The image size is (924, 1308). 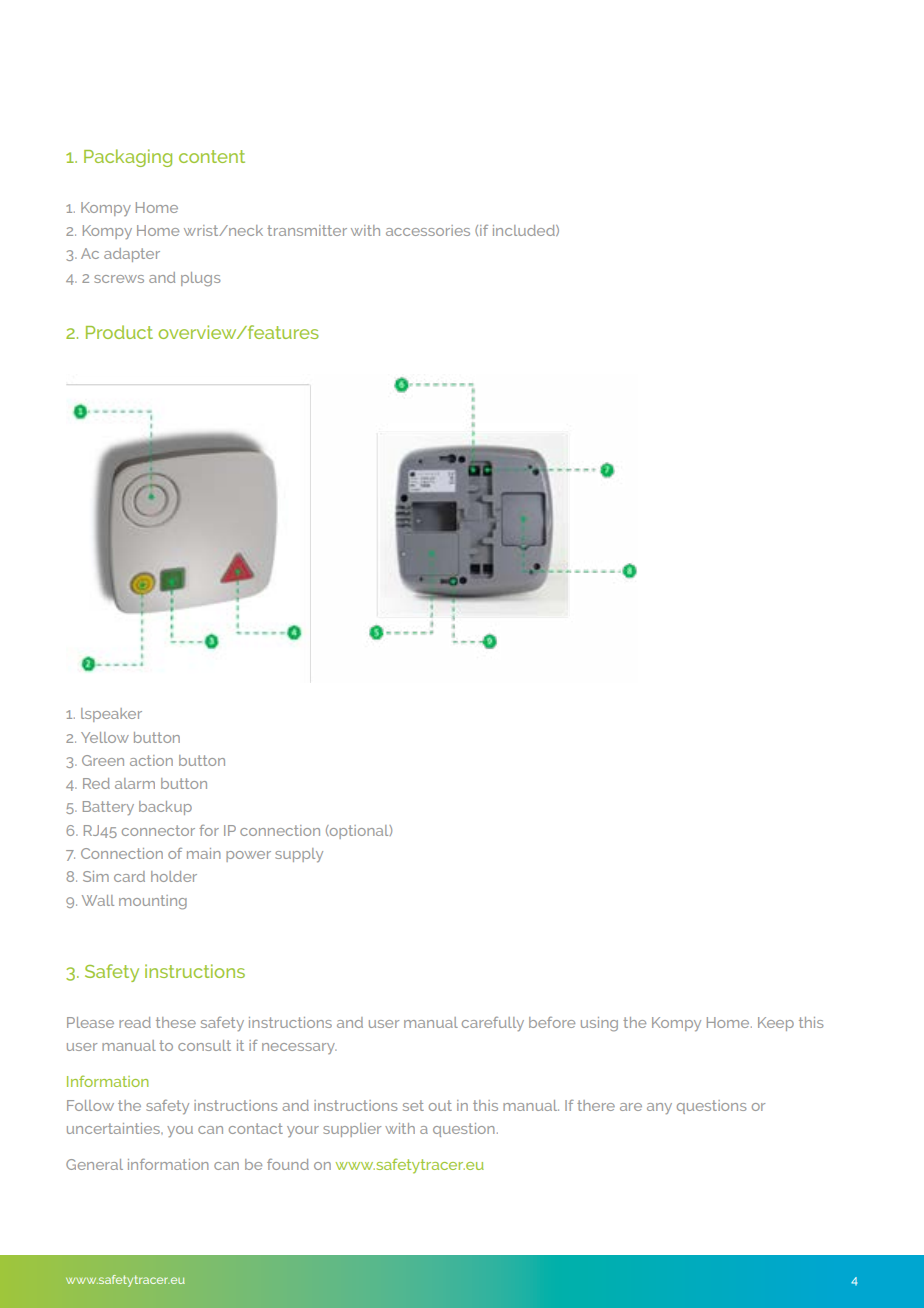 I want to click on accessories, so click(x=428, y=230).
